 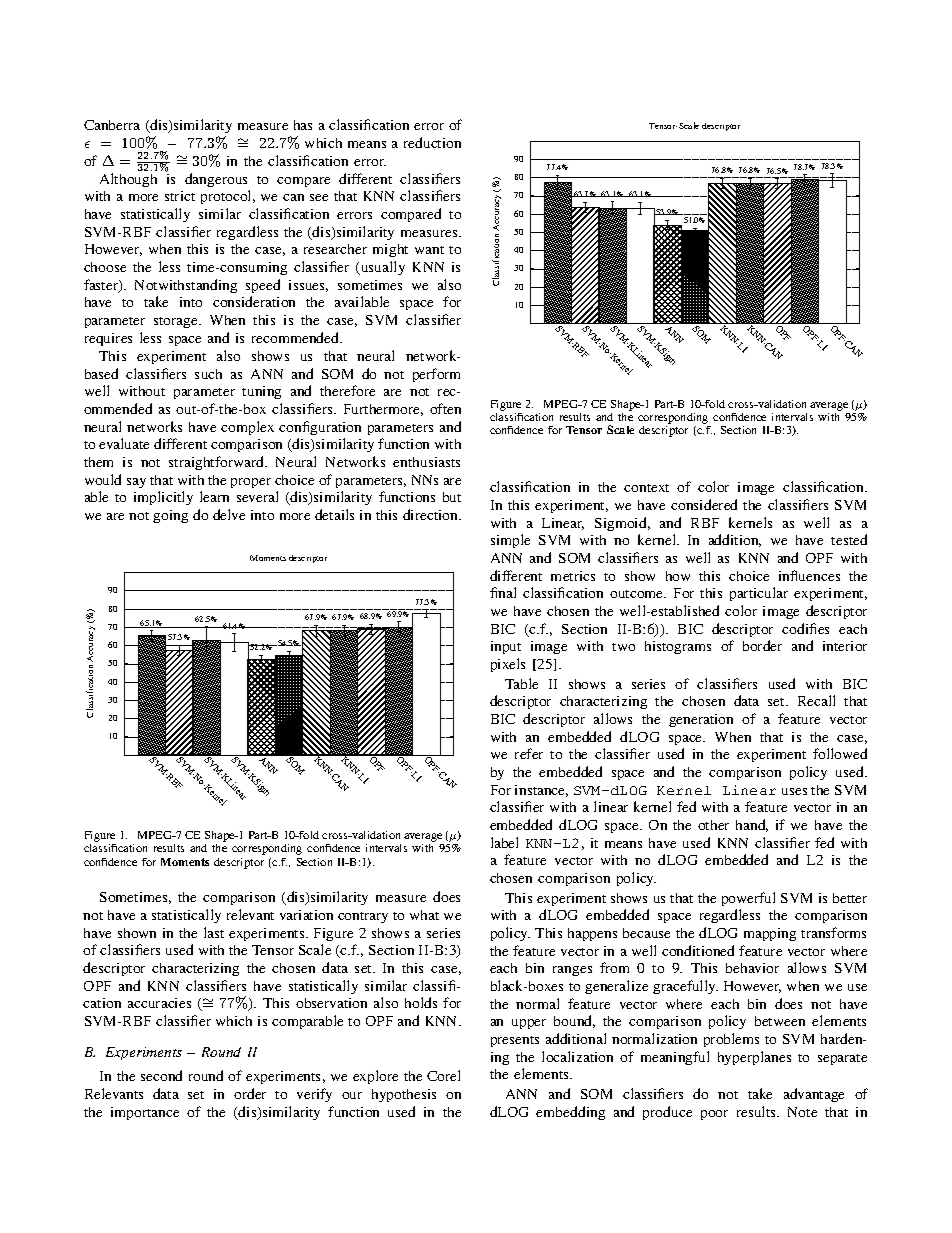 What do you see at coordinates (216, 180) in the image?
I see `dangerous` at bounding box center [216, 180].
